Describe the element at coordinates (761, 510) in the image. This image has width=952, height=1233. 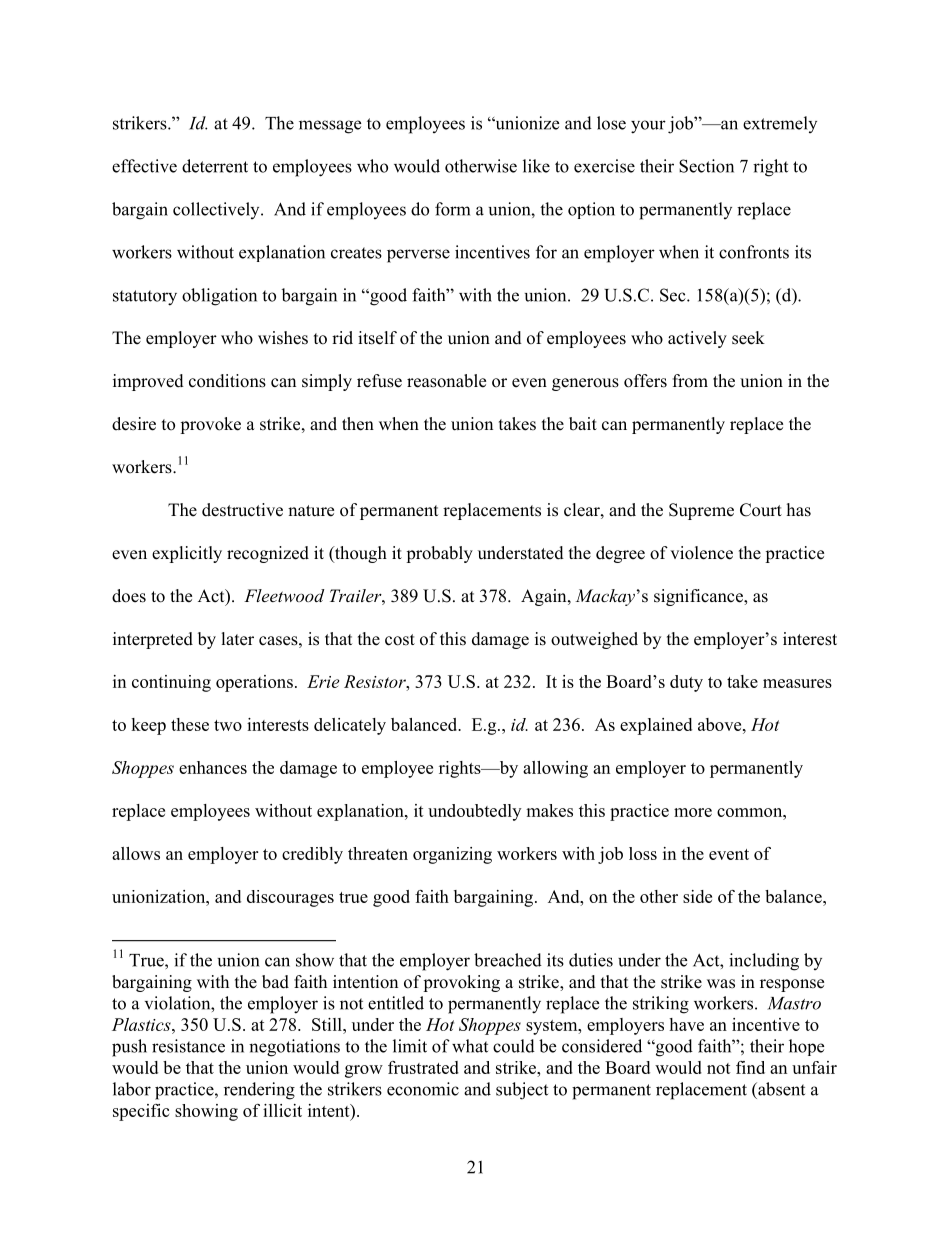
I see `Court` at that location.
